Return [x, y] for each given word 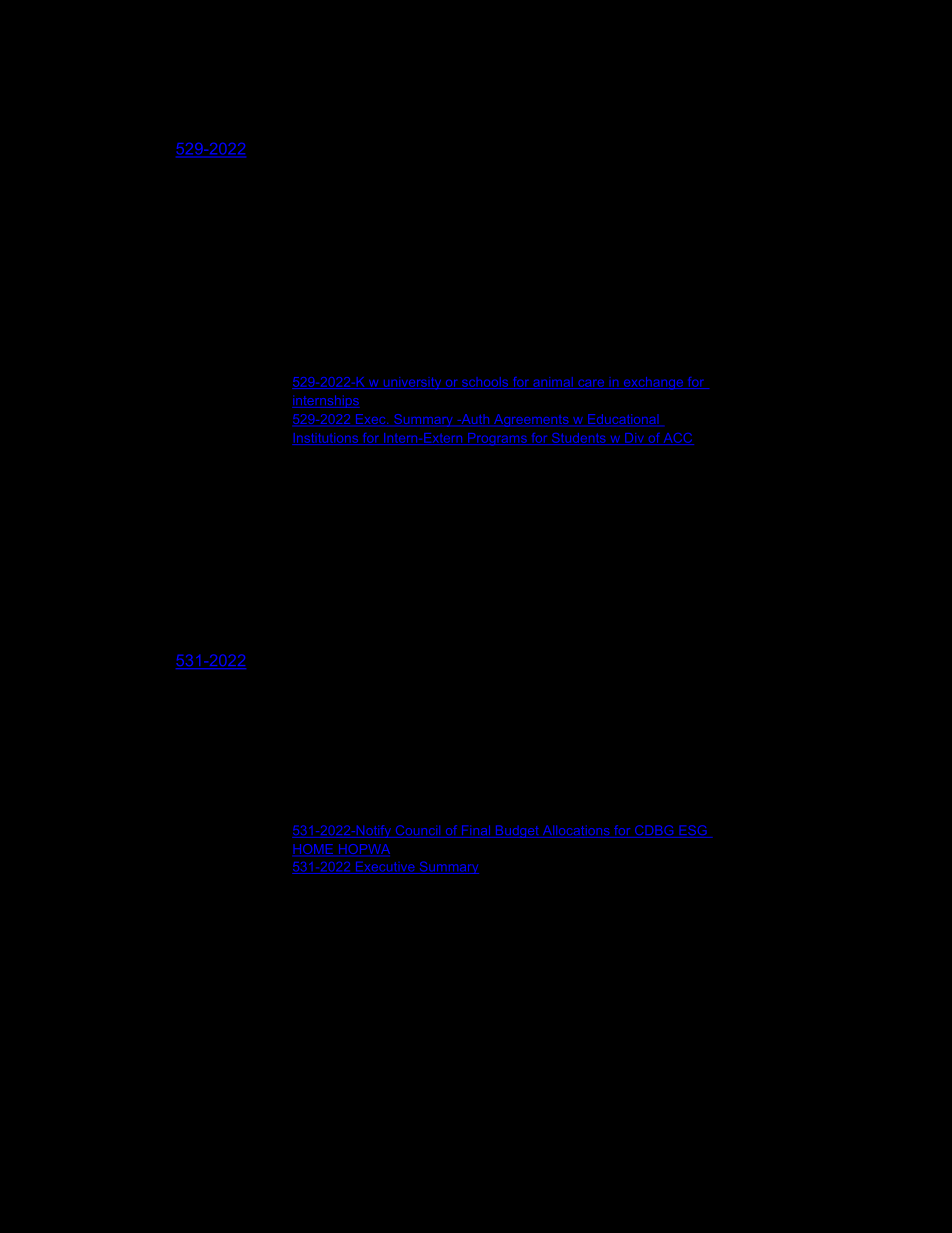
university [412, 383]
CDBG [654, 831]
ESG [693, 831]
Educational [623, 419]
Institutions [326, 439]
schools [485, 383]
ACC [677, 439]
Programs [497, 439]
